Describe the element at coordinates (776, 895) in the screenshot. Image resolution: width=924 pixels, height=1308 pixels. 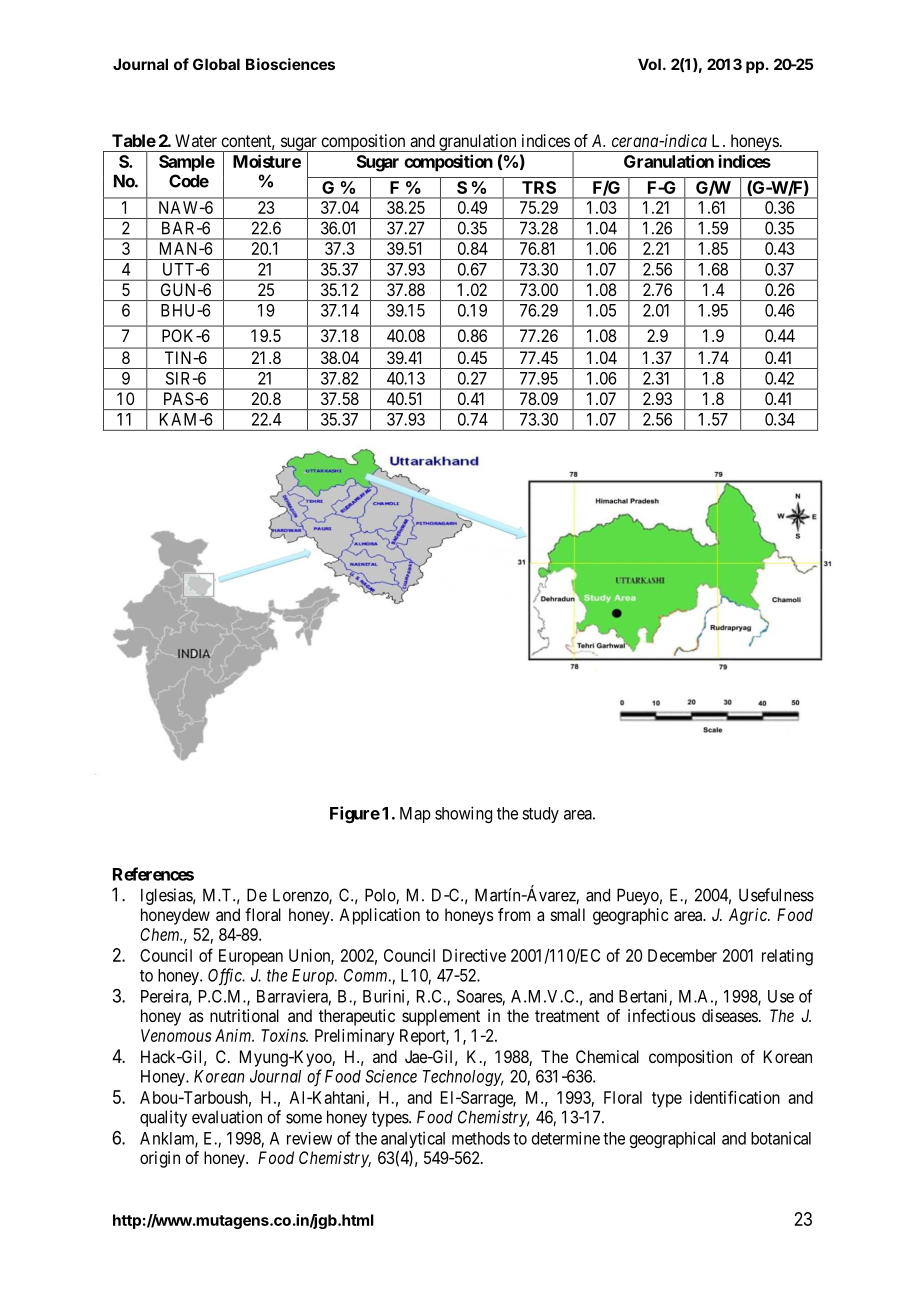
I see `Usefulness` at that location.
